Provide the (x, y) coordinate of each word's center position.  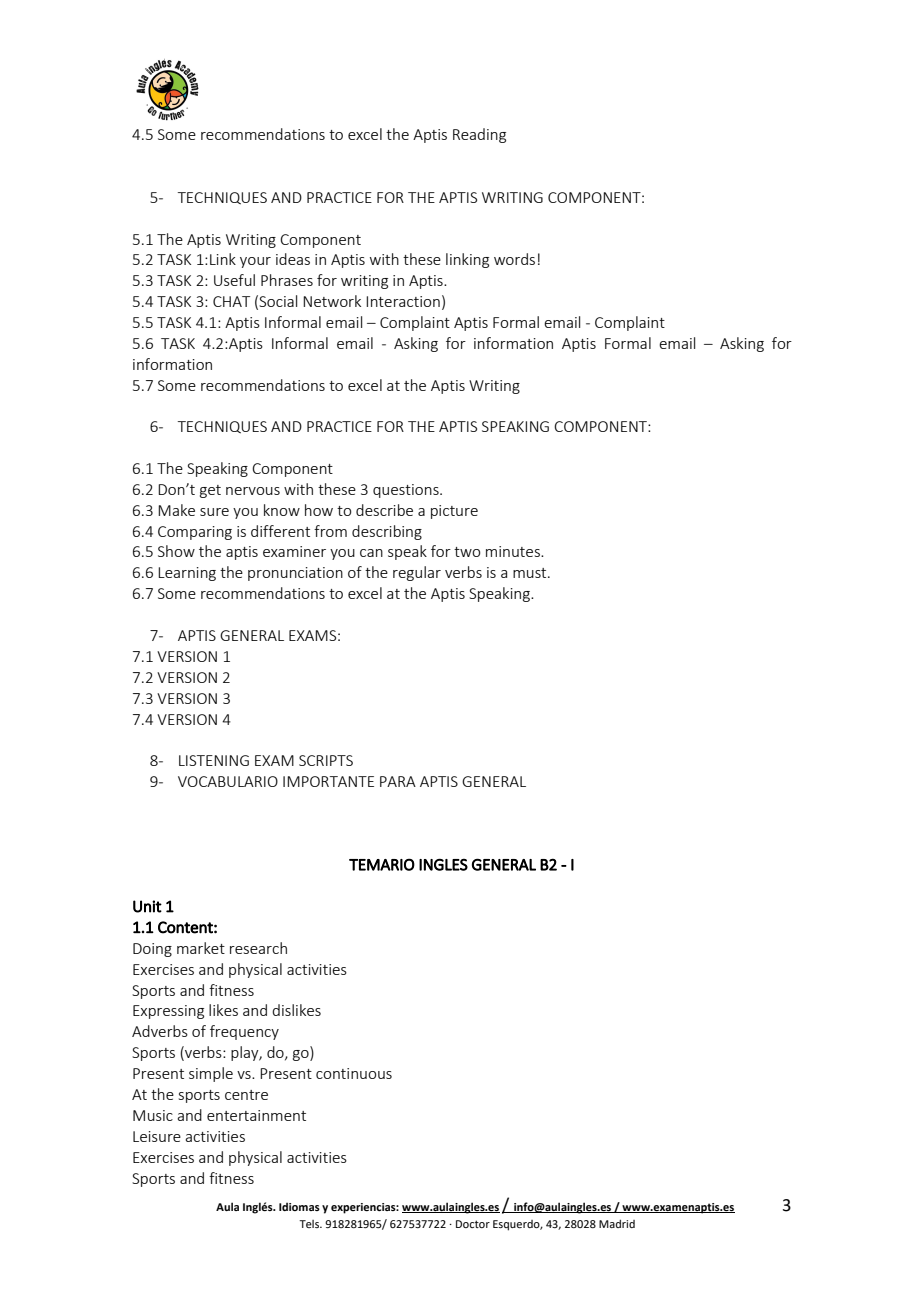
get (210, 491)
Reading (479, 135)
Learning (187, 574)
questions (407, 491)
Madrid (617, 1223)
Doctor (473, 1224)
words (514, 259)
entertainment (256, 1115)
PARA (398, 781)
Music (153, 1115)
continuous (354, 1073)
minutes (514, 551)
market (201, 948)
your (255, 262)
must (531, 573)
